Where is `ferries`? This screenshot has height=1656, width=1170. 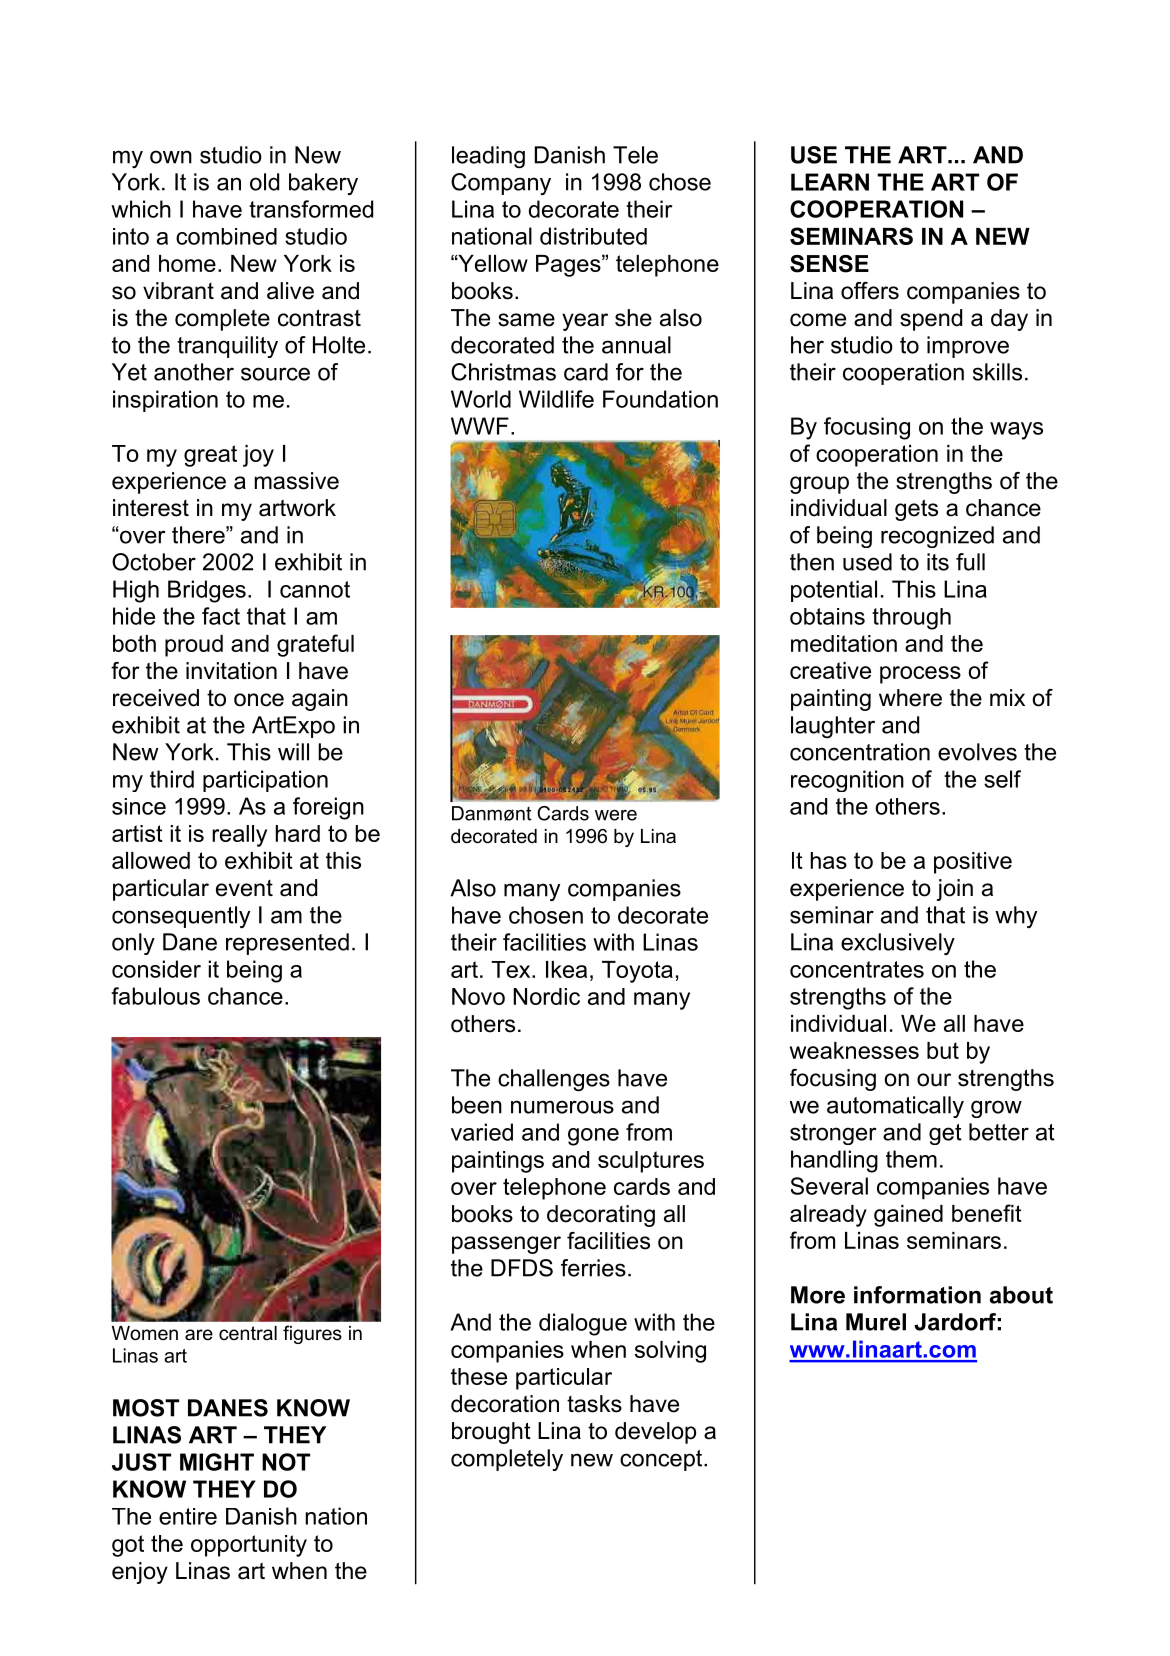
ferries is located at coordinates (593, 1268).
